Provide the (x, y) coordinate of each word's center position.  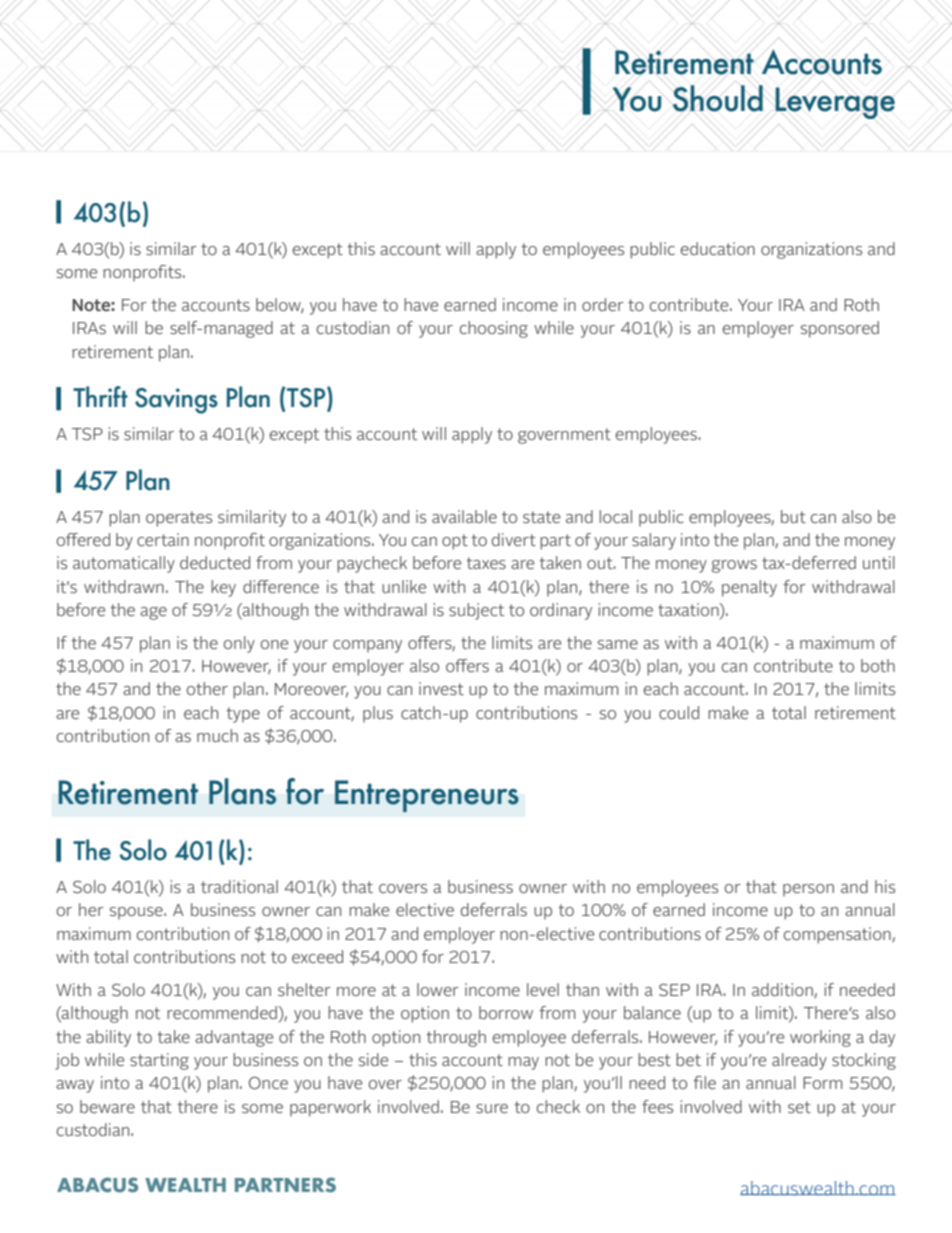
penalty (749, 588)
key (223, 588)
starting (159, 1061)
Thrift (100, 396)
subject (476, 611)
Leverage (834, 102)
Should (717, 97)
